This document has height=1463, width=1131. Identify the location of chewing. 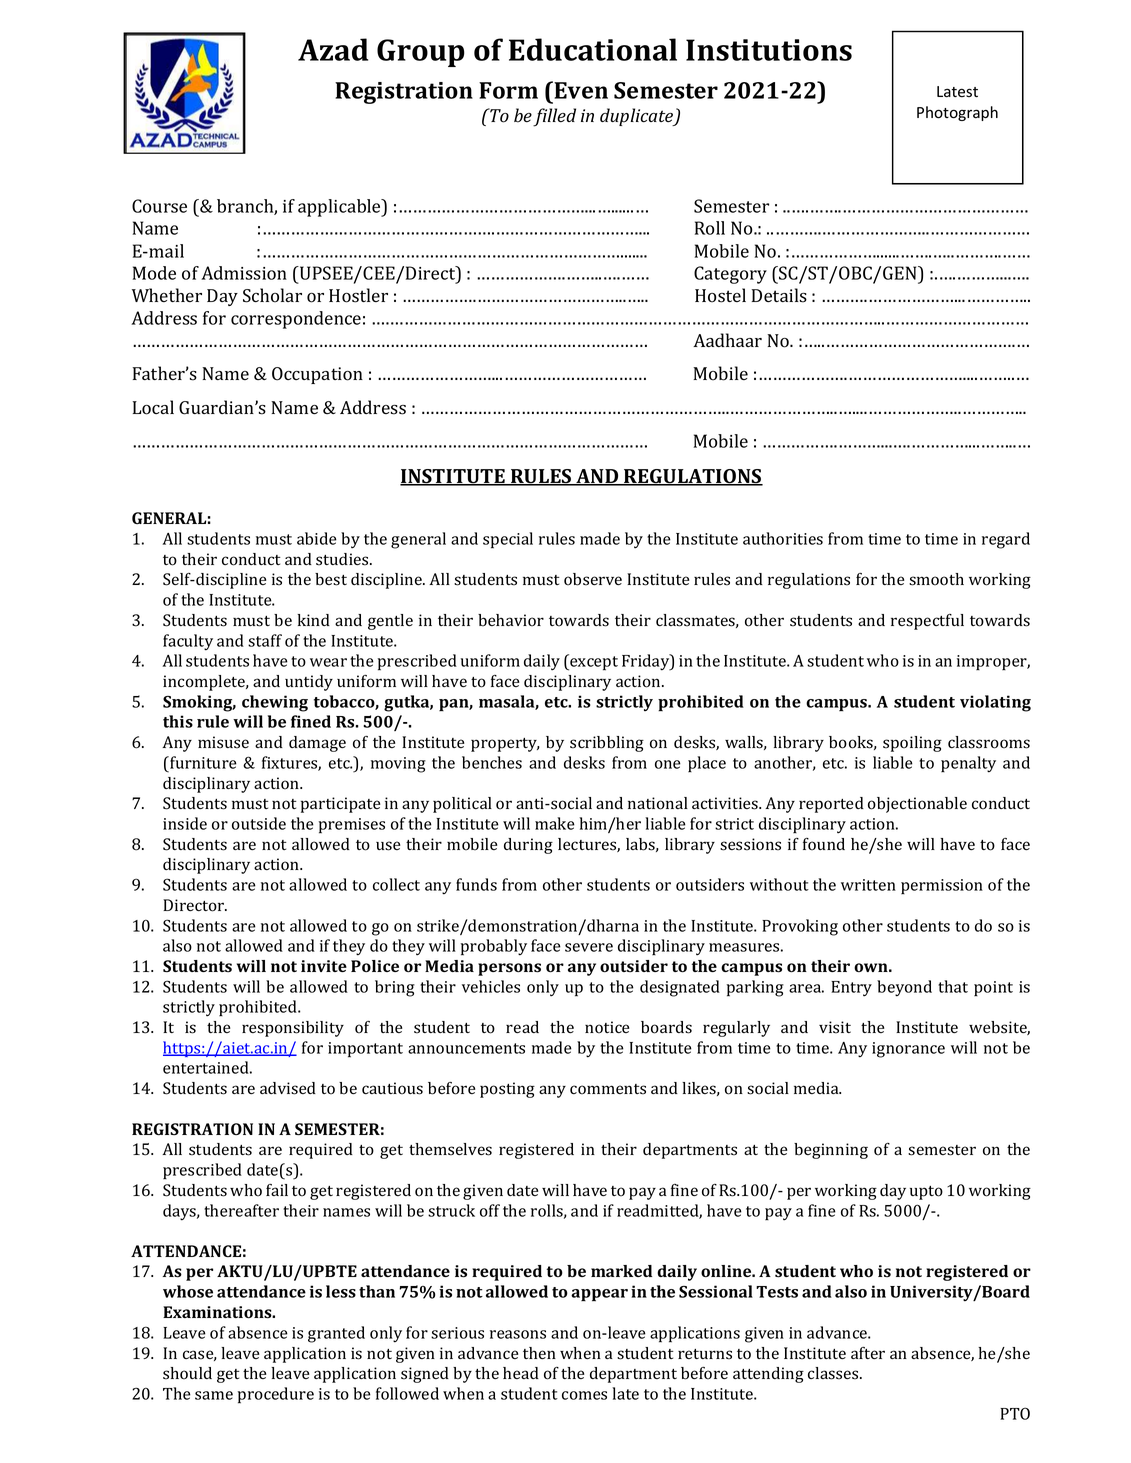
(275, 703).
